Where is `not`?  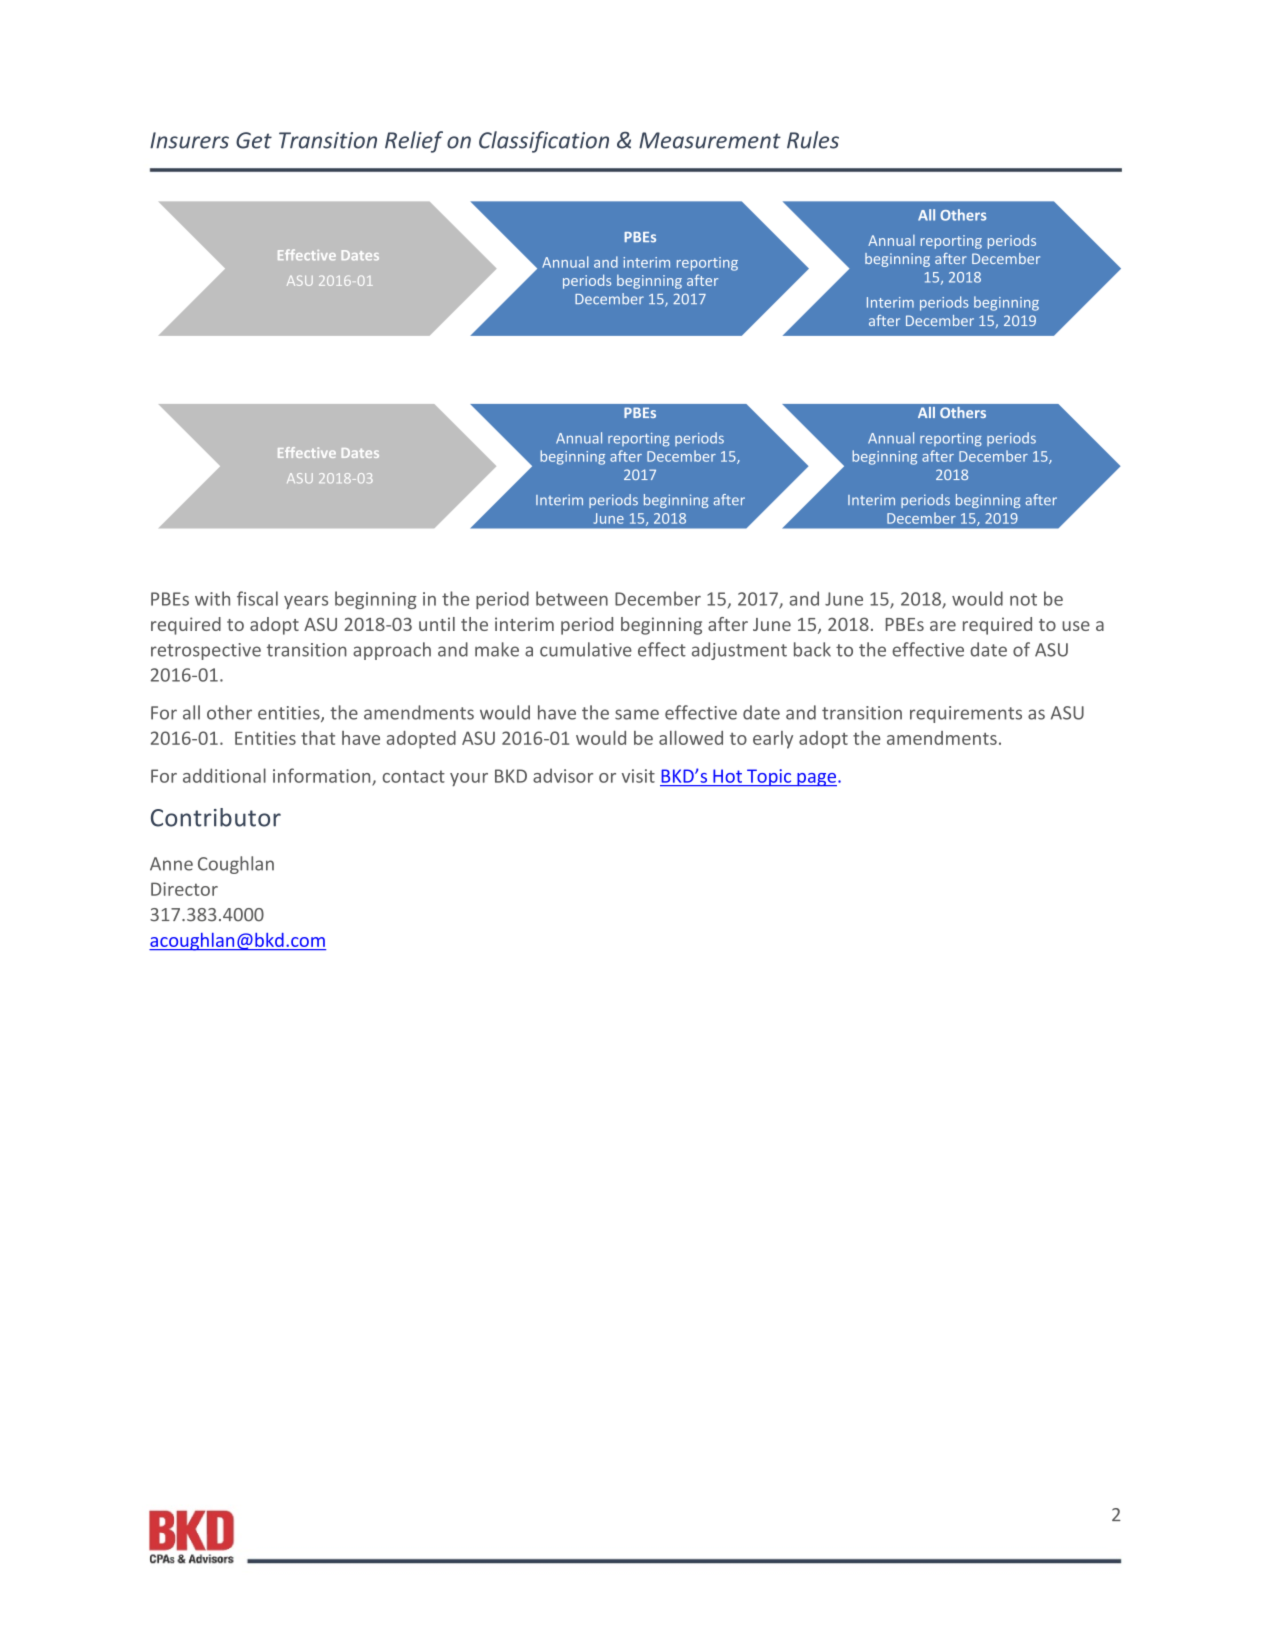 not is located at coordinates (1023, 599).
